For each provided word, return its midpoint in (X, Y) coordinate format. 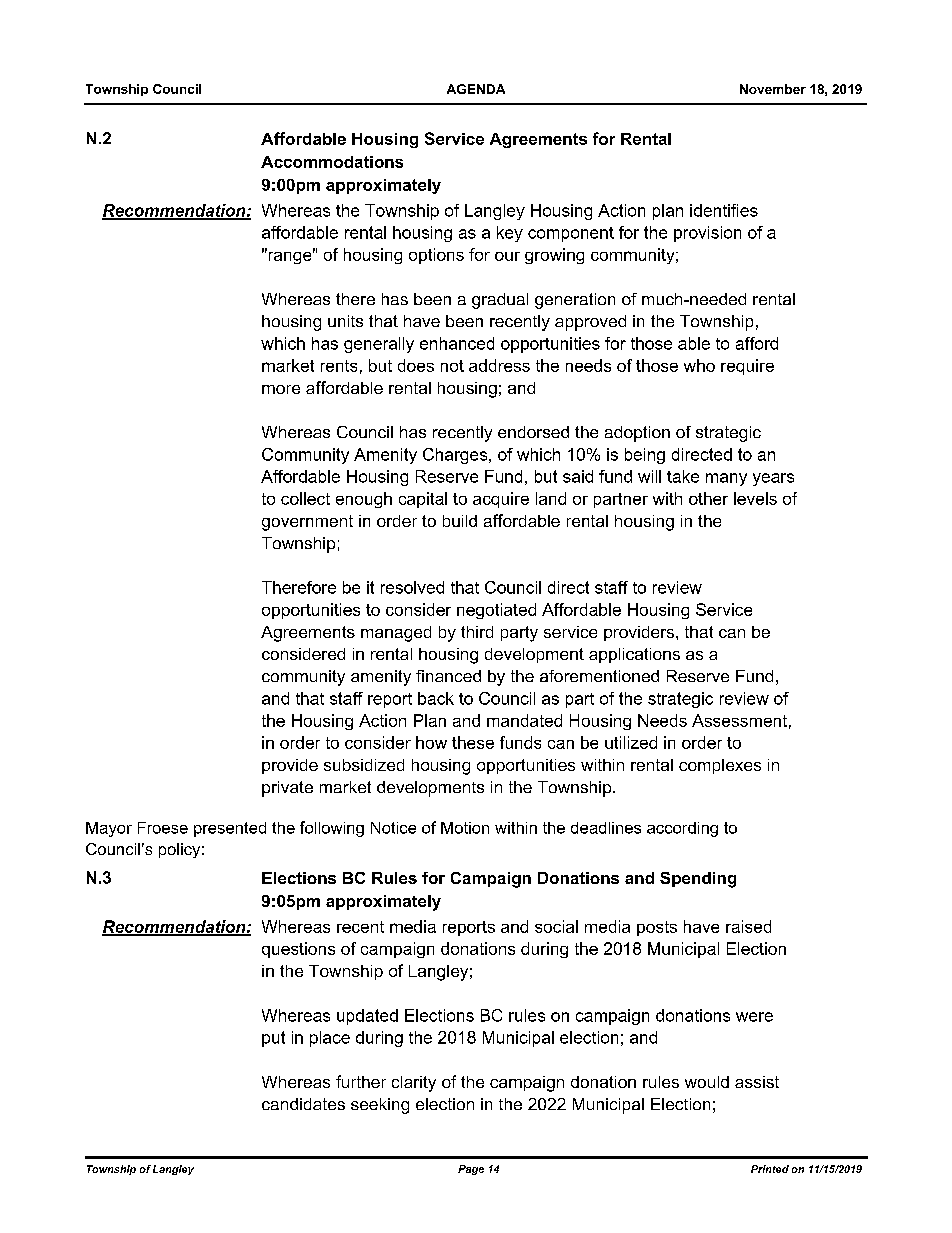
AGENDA (476, 89)
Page (471, 1170)
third (477, 632)
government (307, 523)
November (773, 89)
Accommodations (332, 162)
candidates (303, 1104)
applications (634, 655)
